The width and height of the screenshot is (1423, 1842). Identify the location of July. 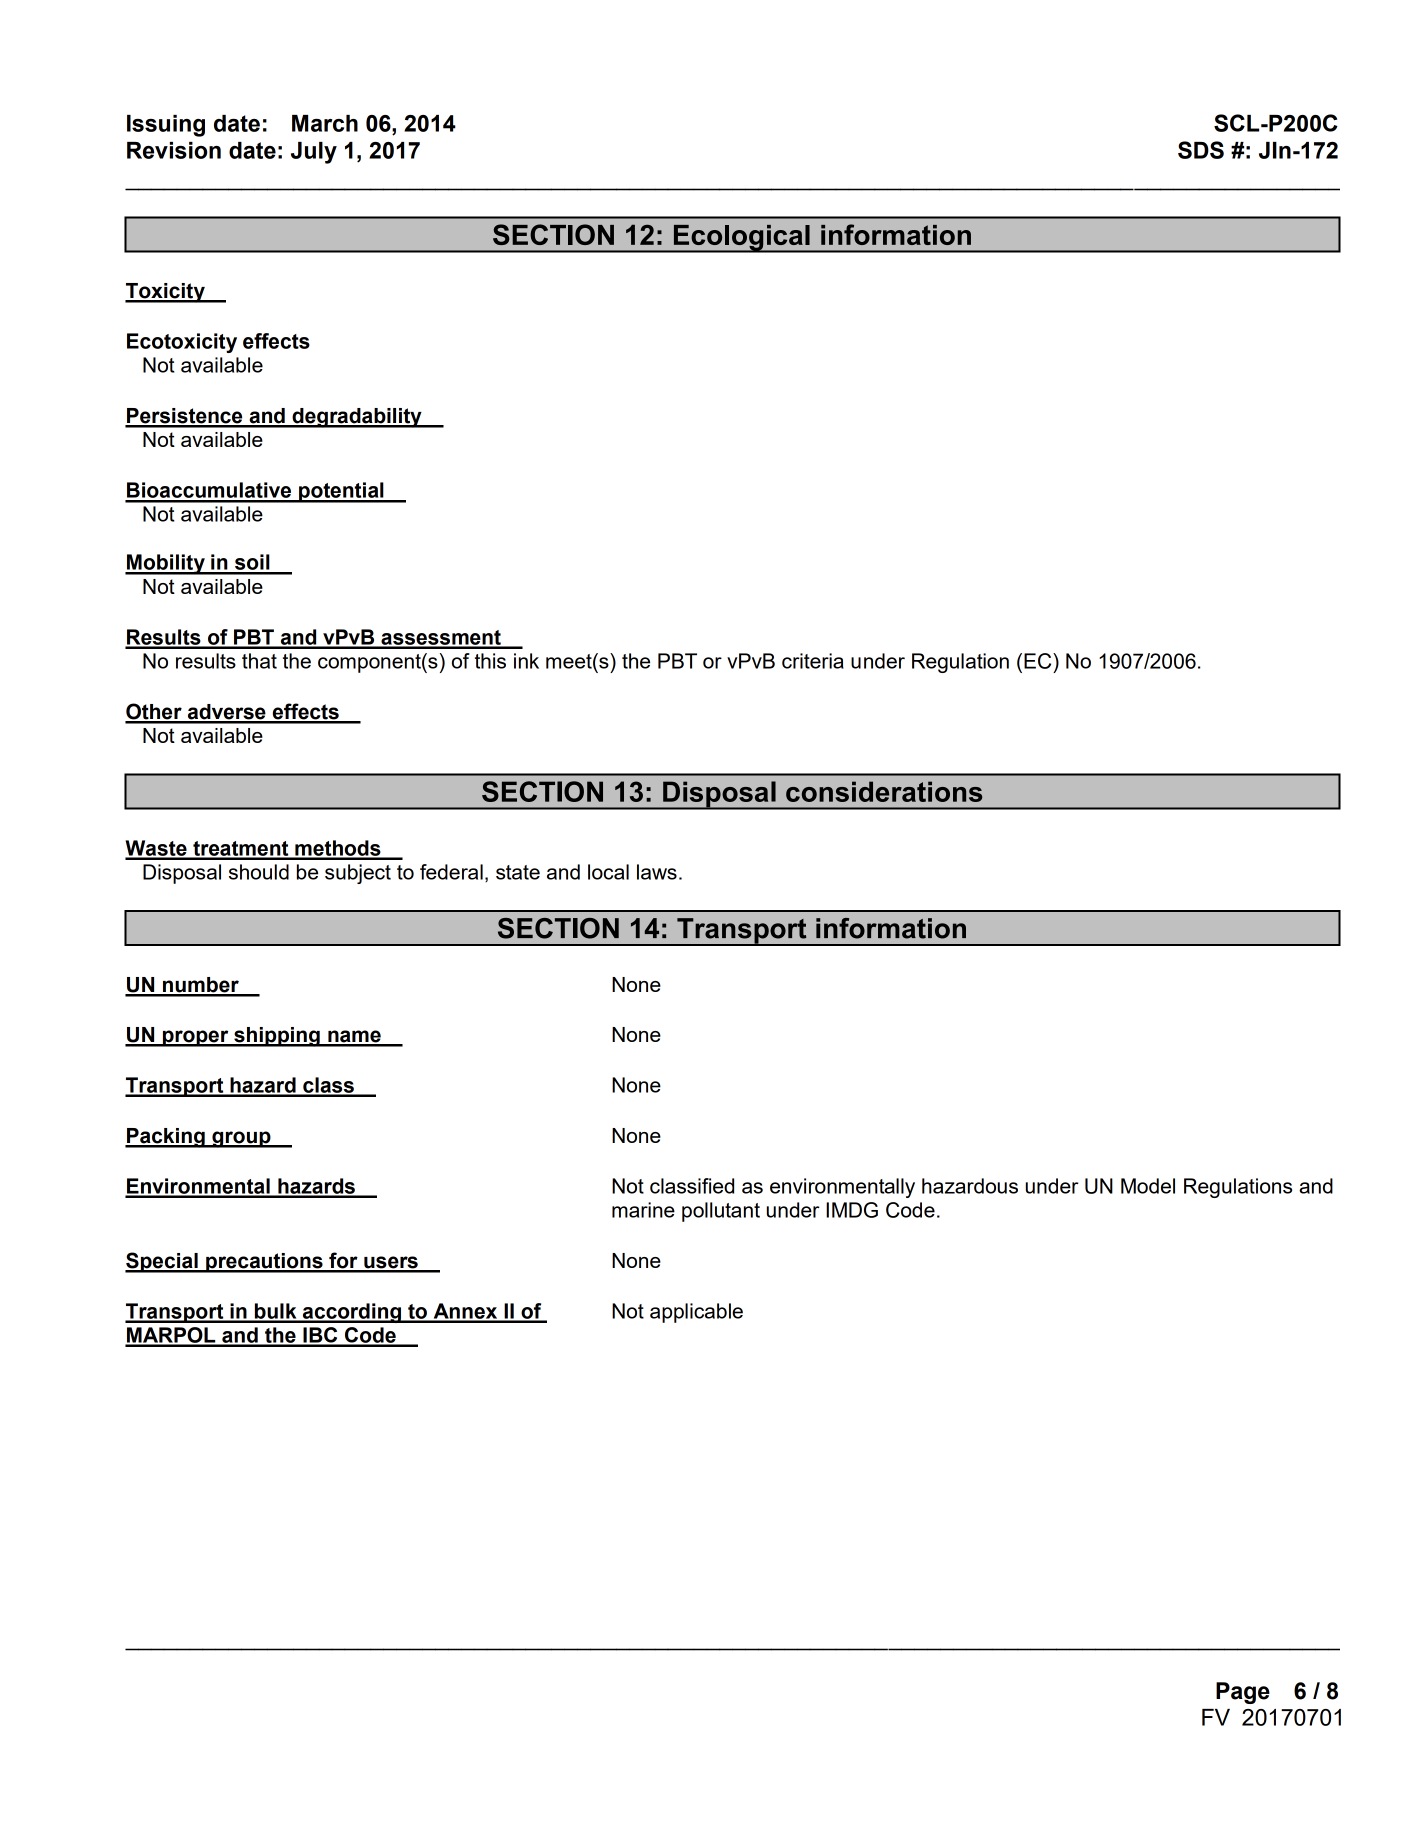
(314, 153).
